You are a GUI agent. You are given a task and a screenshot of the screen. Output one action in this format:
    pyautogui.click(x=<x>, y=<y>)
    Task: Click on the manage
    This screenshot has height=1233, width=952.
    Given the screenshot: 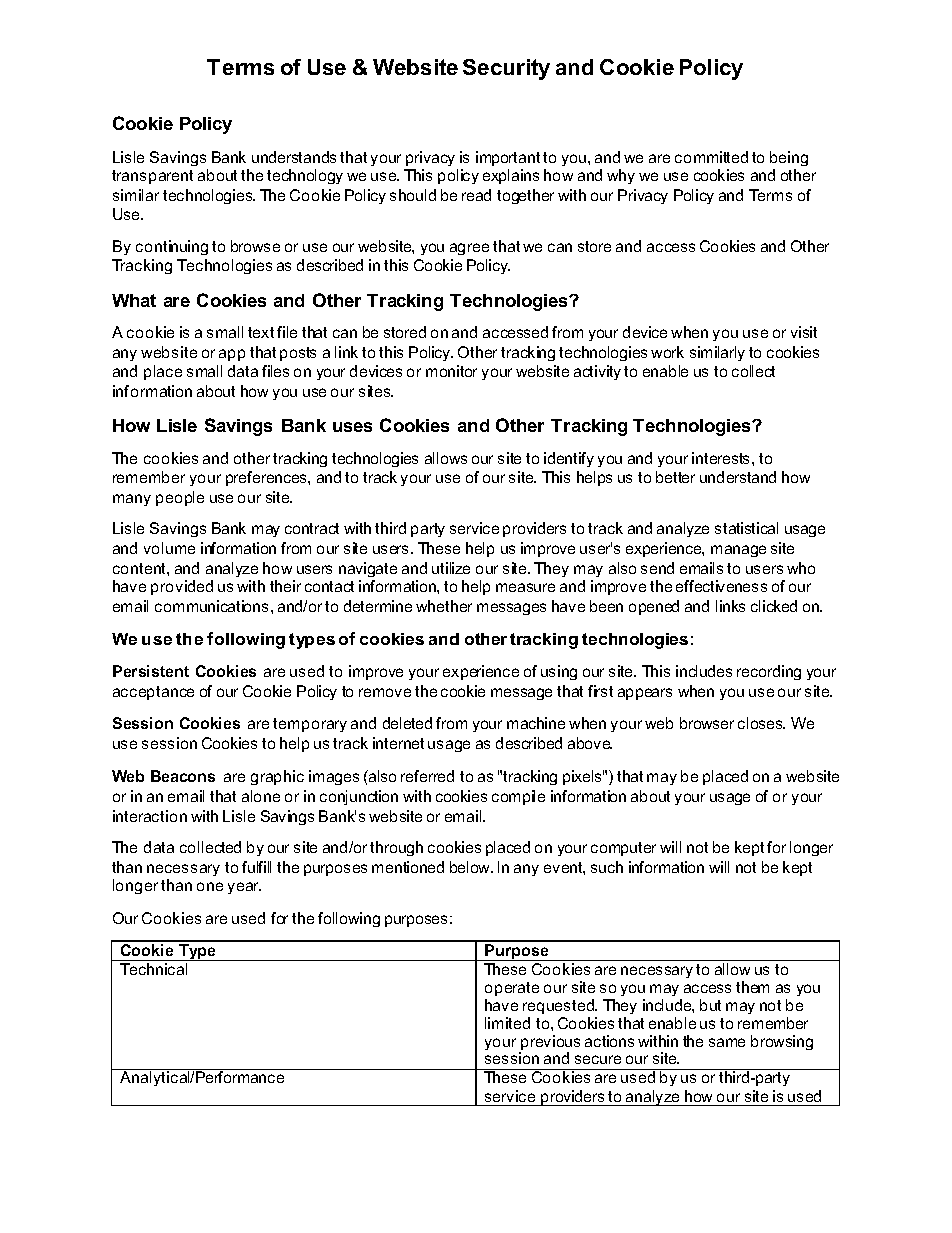 What is the action you would take?
    pyautogui.click(x=738, y=551)
